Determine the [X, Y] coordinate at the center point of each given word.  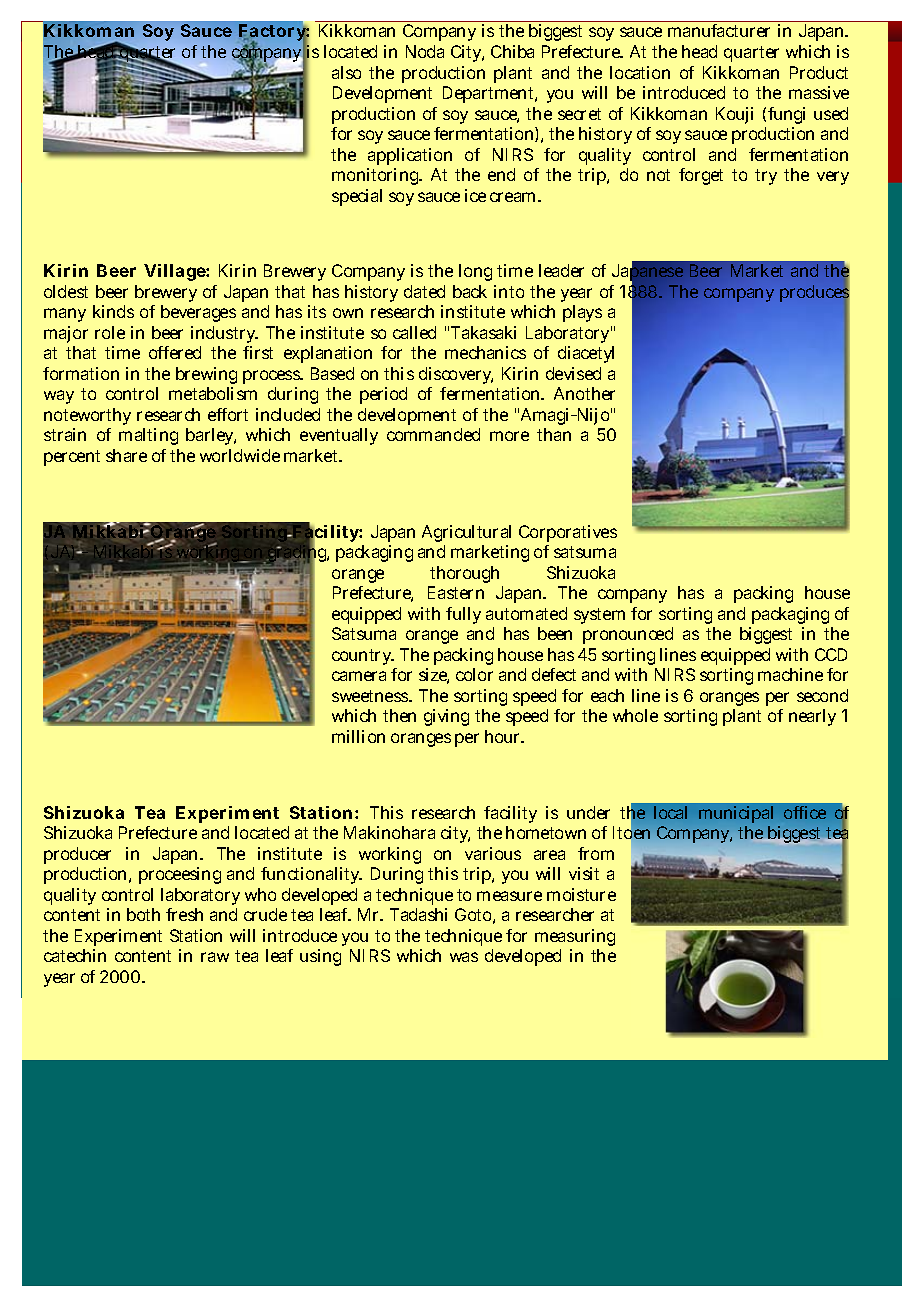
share [126, 455]
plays [582, 313]
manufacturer [719, 30]
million [358, 736]
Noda [425, 51]
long [475, 272]
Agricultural [466, 533]
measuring [575, 937]
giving [446, 717]
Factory [273, 34]
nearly [812, 717]
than [554, 434]
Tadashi [418, 914]
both [143, 914]
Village [175, 272]
